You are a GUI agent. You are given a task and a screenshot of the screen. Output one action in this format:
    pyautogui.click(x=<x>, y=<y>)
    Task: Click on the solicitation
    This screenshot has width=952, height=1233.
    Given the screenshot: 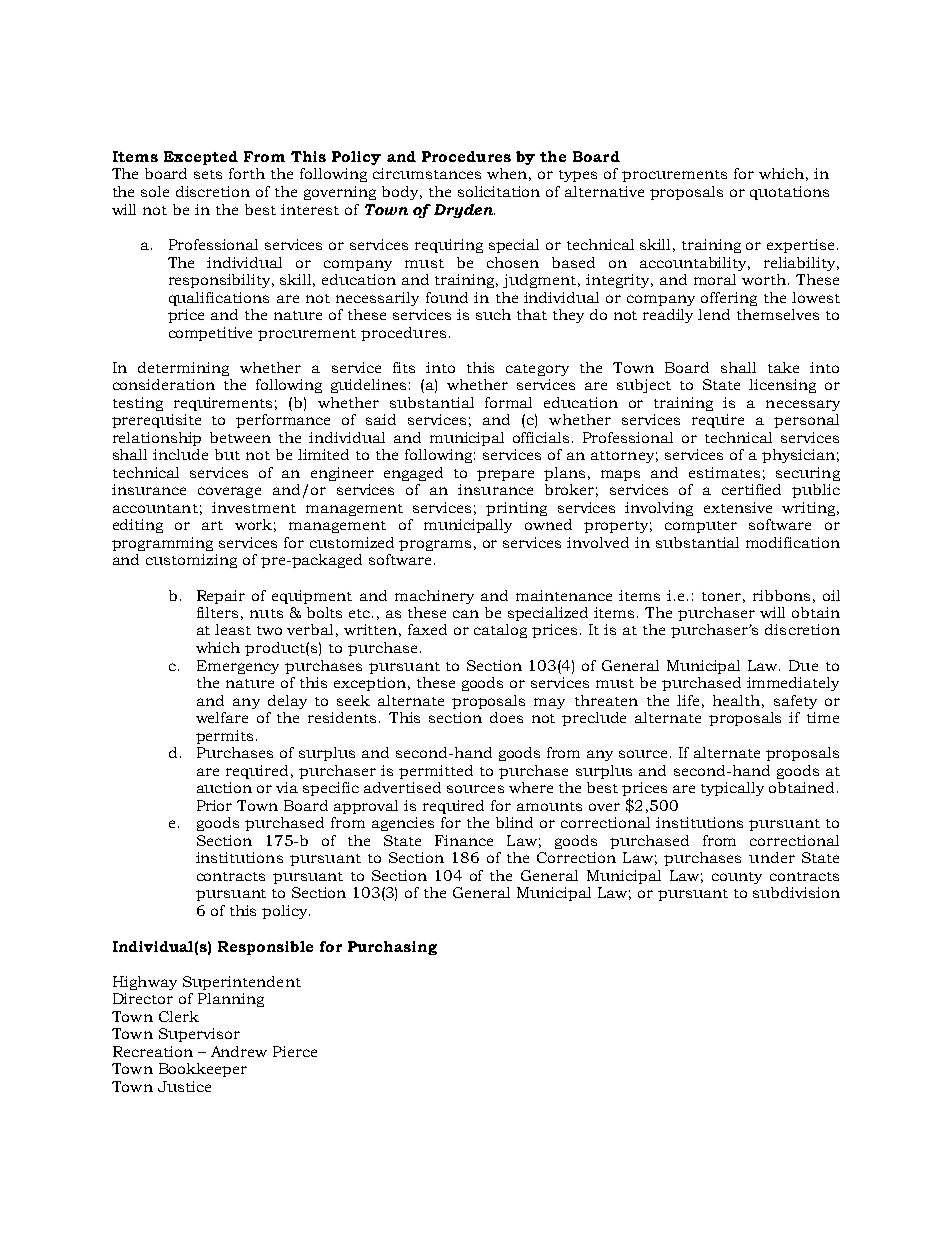 What is the action you would take?
    pyautogui.click(x=499, y=191)
